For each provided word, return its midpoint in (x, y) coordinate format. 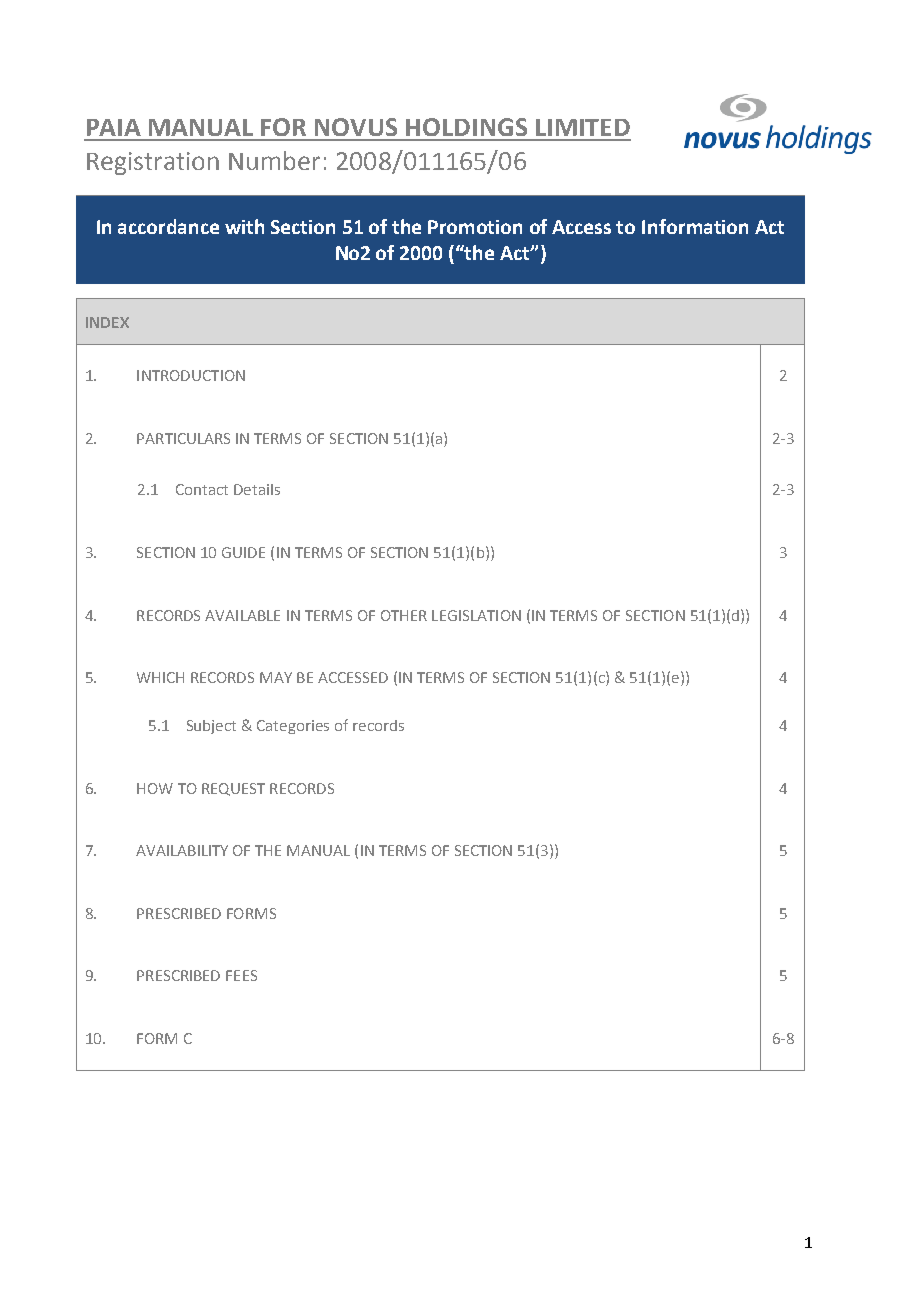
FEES (241, 975)
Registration (153, 163)
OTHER (404, 615)
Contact (202, 489)
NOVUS (356, 127)
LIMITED (583, 127)
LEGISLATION (476, 615)
